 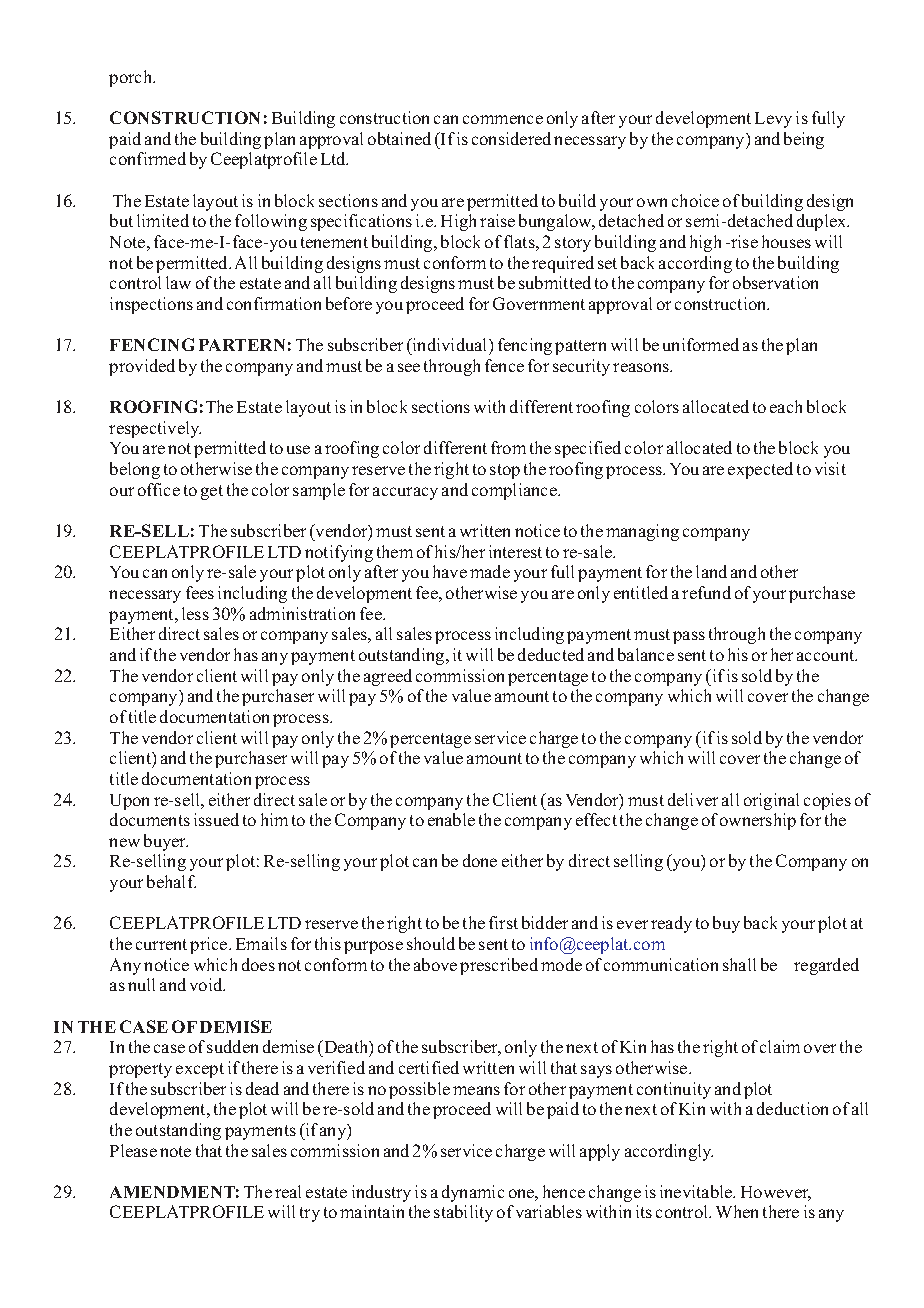 What do you see at coordinates (737, 1211) in the screenshot?
I see `When` at bounding box center [737, 1211].
